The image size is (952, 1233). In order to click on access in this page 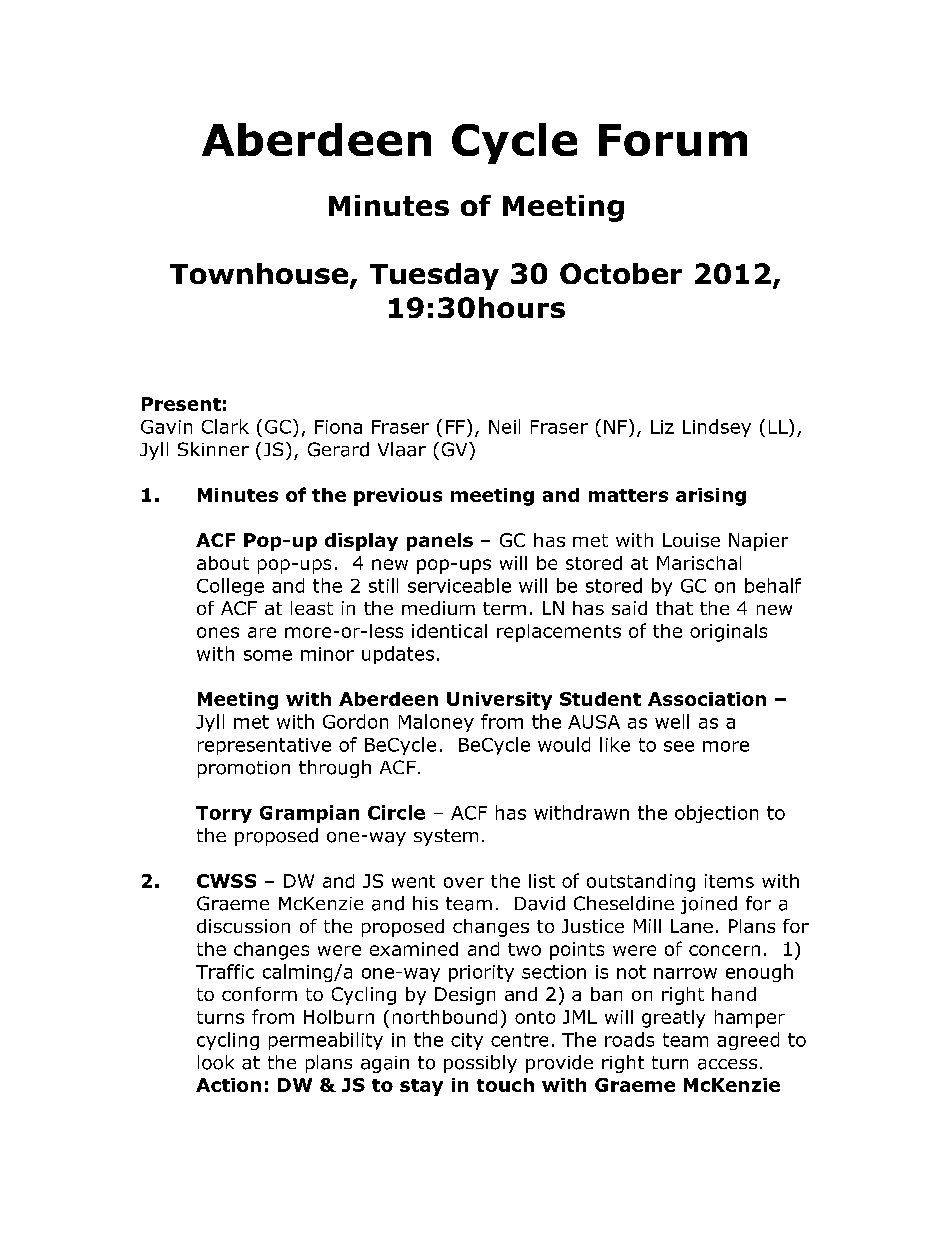, I will do `click(727, 1064)`.
